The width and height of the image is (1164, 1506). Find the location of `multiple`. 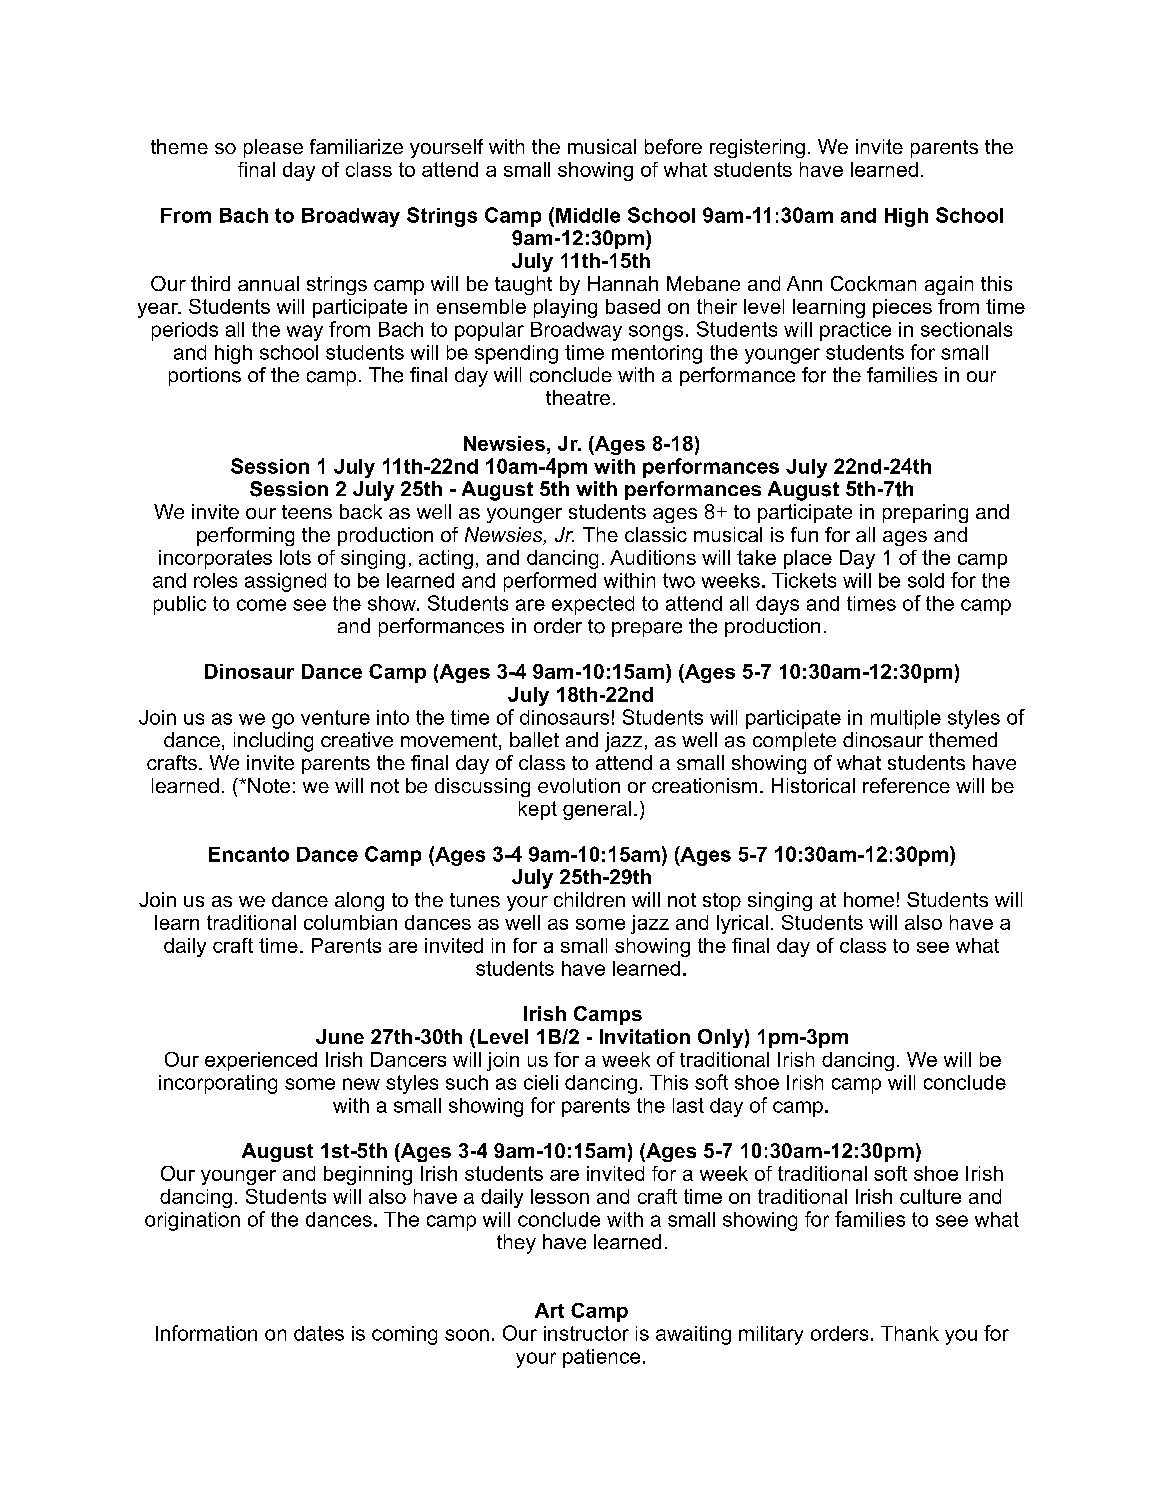

multiple is located at coordinates (906, 719).
